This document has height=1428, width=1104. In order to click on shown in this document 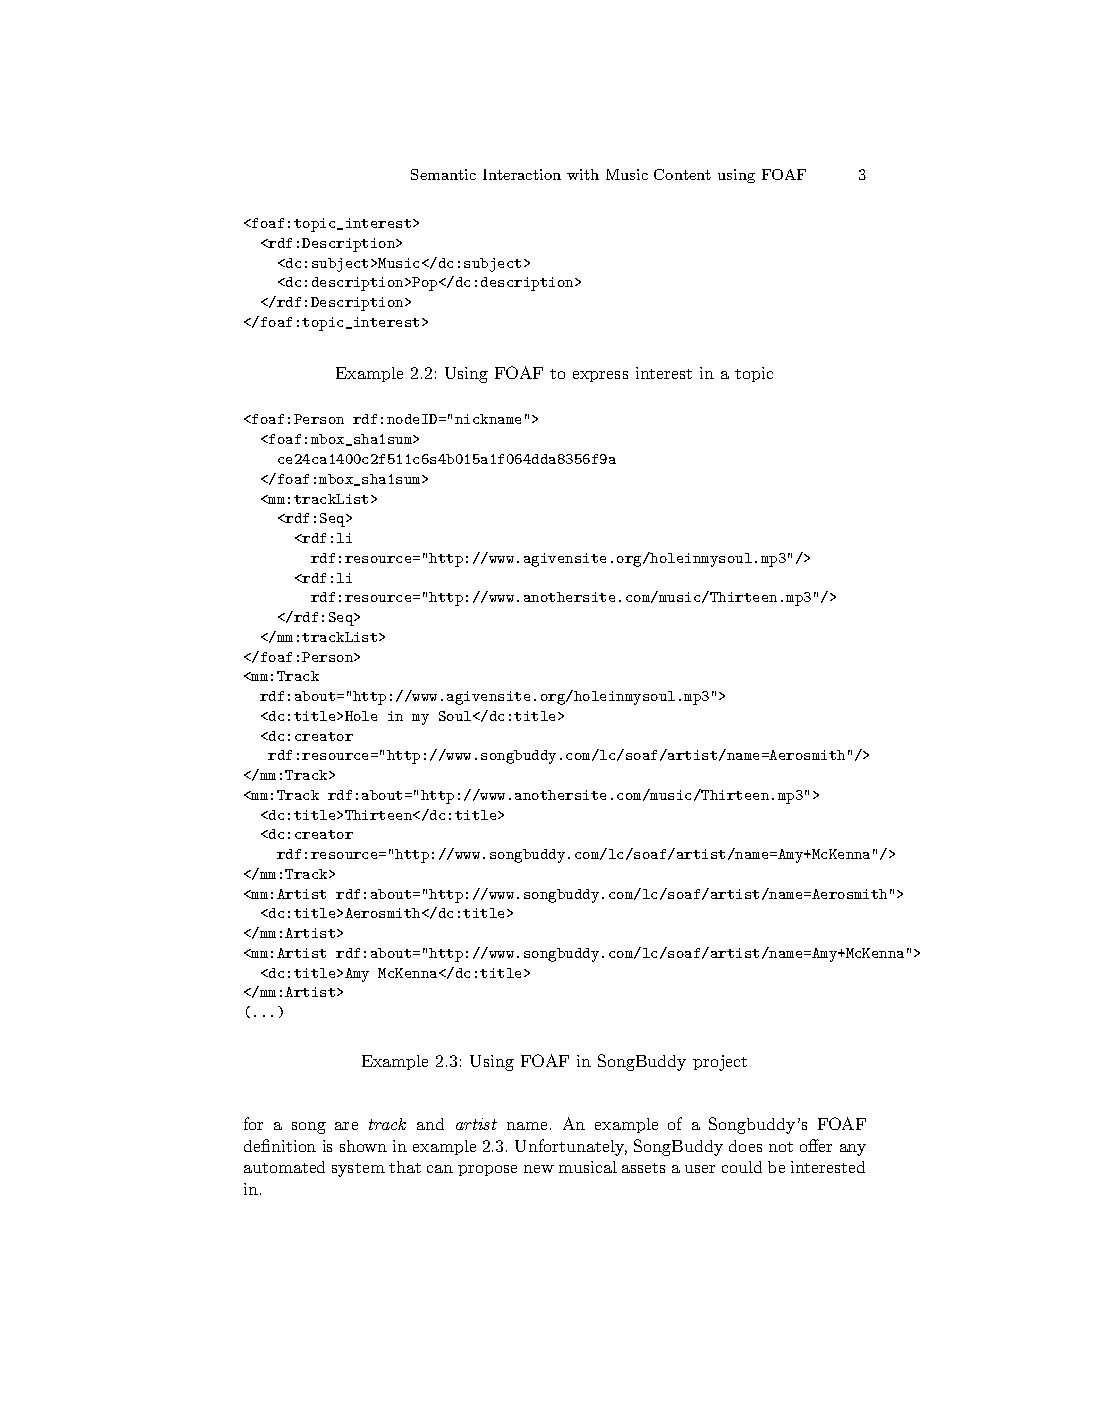, I will do `click(363, 1146)`.
